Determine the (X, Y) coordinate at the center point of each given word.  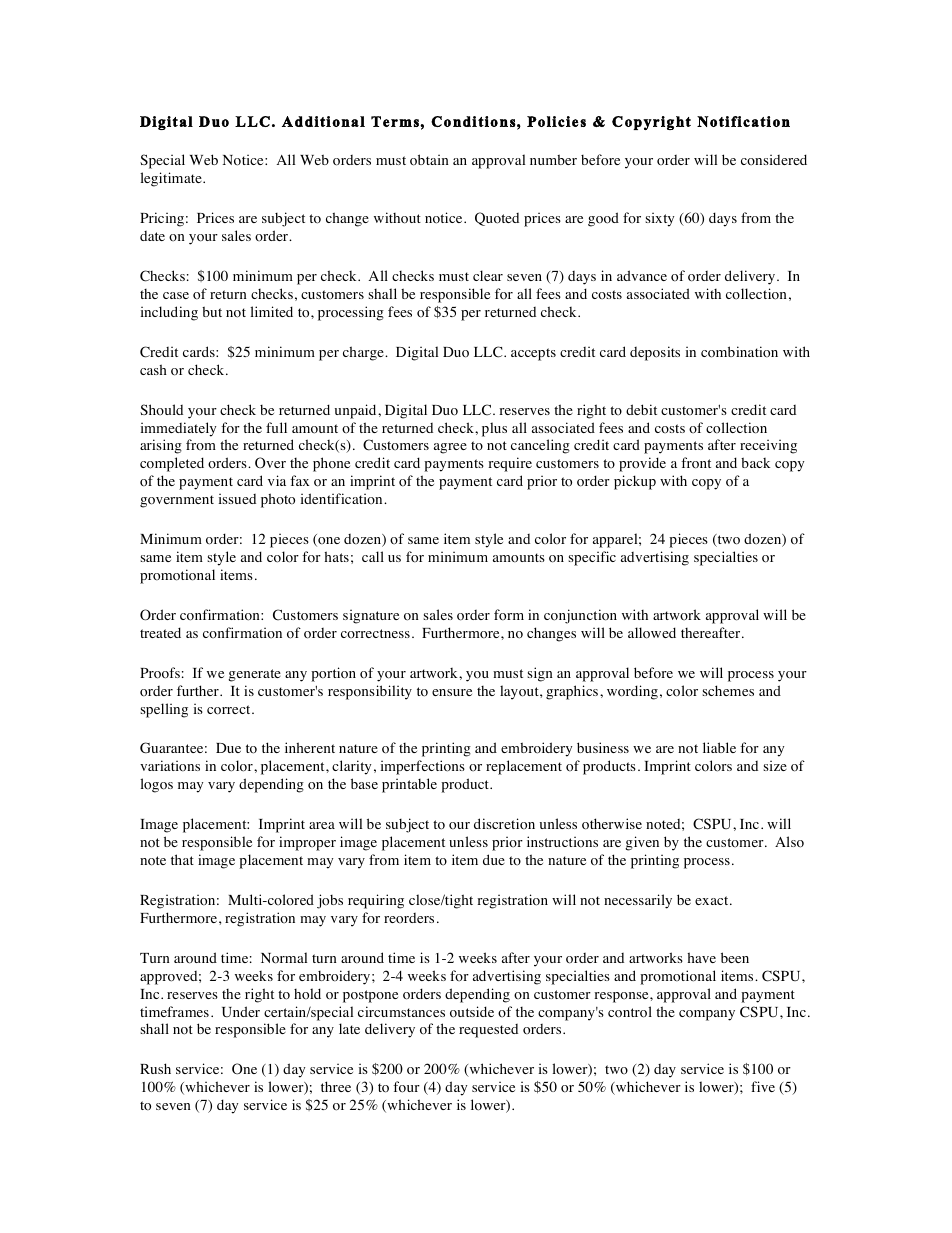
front (696, 463)
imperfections (423, 767)
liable (719, 747)
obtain (429, 160)
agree (450, 448)
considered (774, 159)
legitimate (172, 179)
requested (488, 1031)
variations (170, 766)
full (276, 427)
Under (241, 1012)
